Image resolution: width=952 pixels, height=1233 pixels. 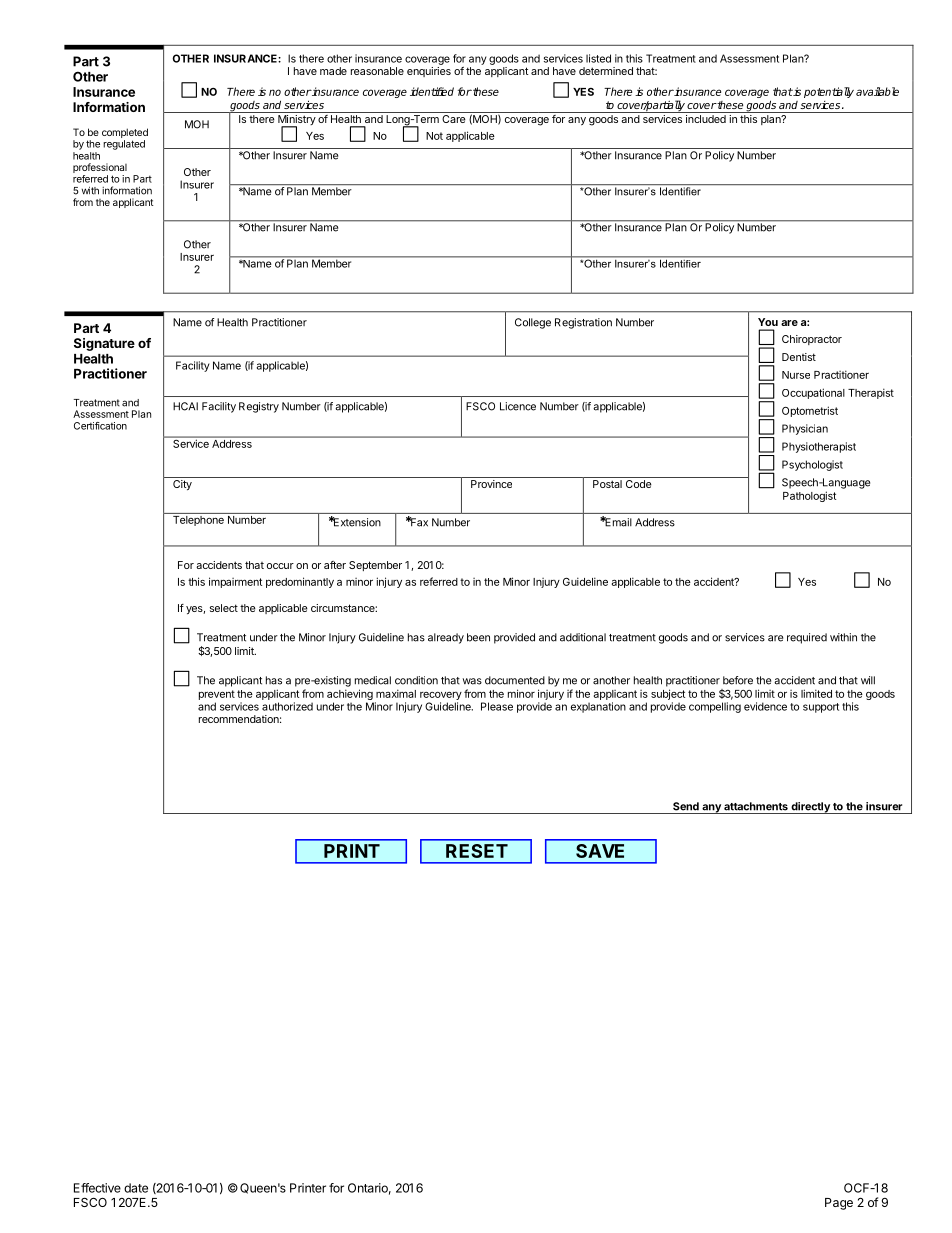 What do you see at coordinates (125, 134) in the image?
I see `completed` at bounding box center [125, 134].
